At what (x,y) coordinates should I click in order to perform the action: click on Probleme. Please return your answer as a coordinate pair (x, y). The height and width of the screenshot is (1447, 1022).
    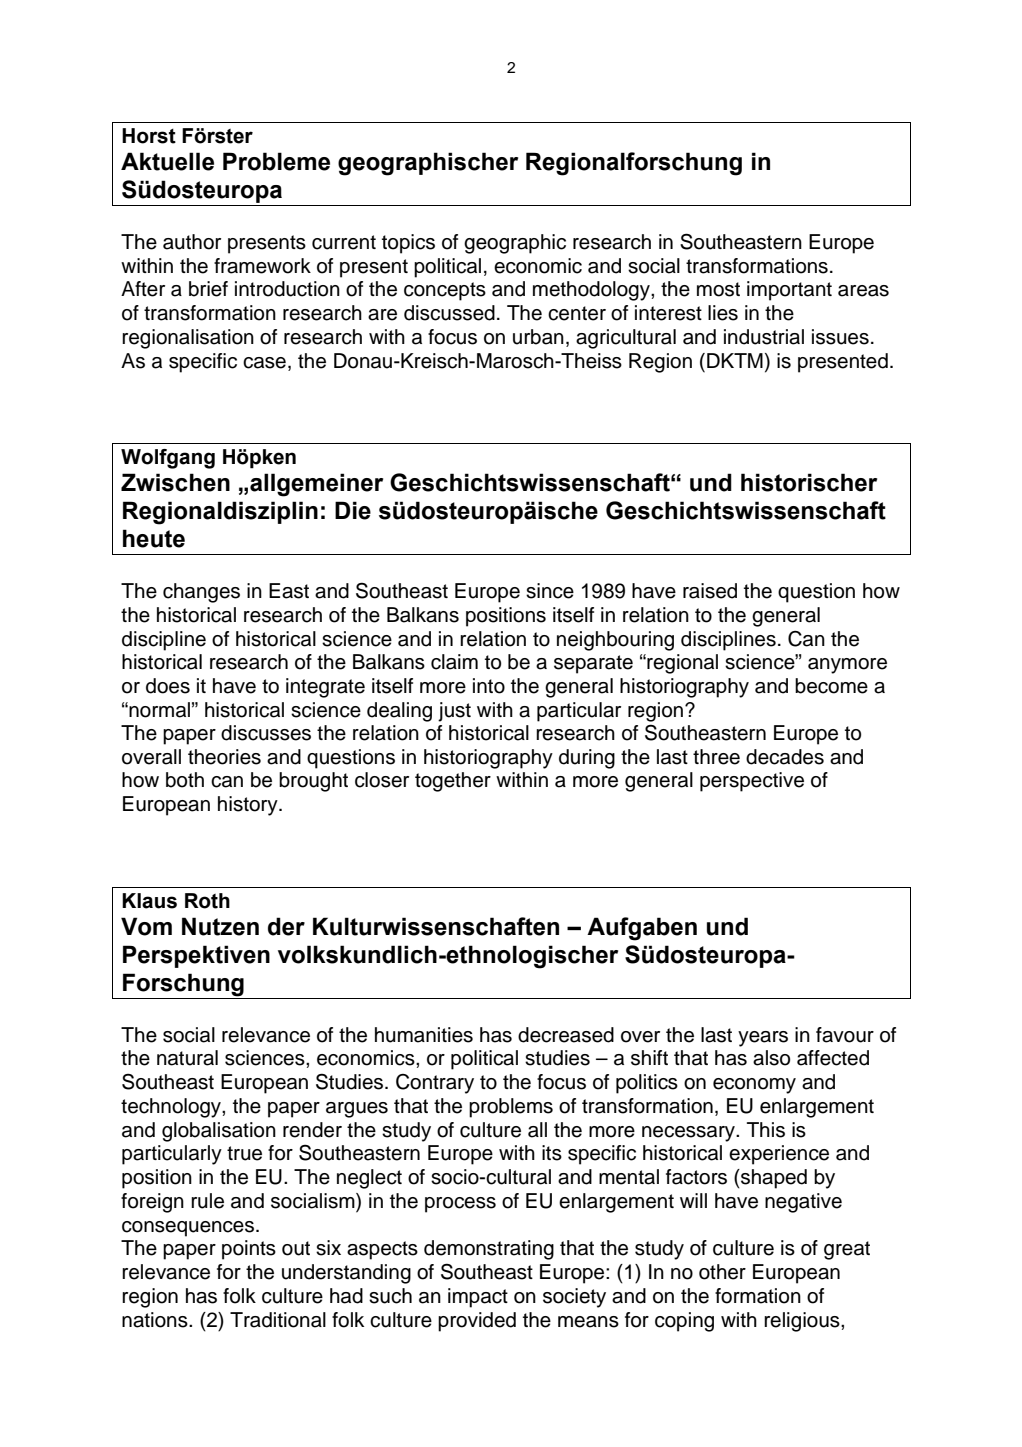
    Looking at the image, I should click on (276, 161).
